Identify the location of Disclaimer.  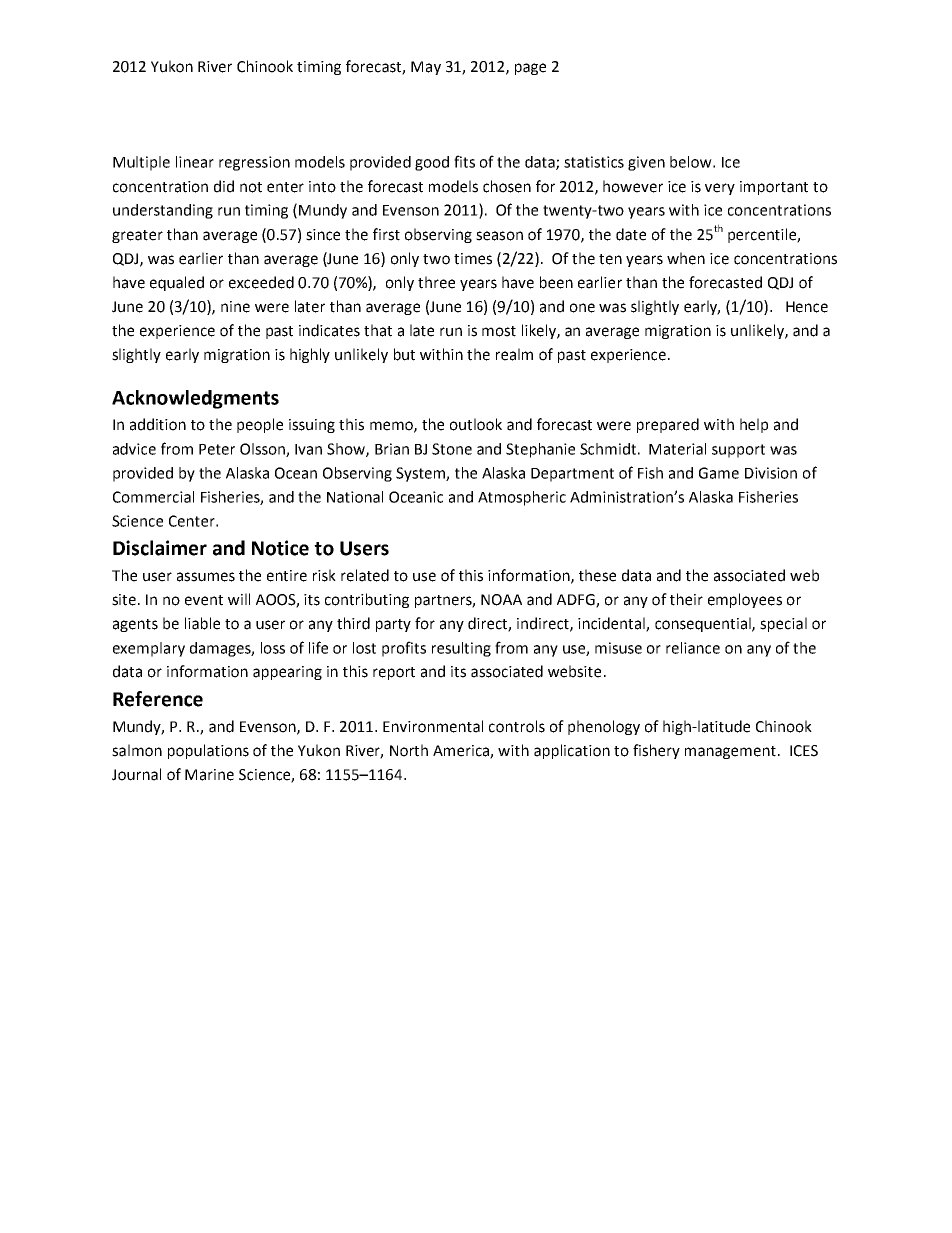
(160, 548).
